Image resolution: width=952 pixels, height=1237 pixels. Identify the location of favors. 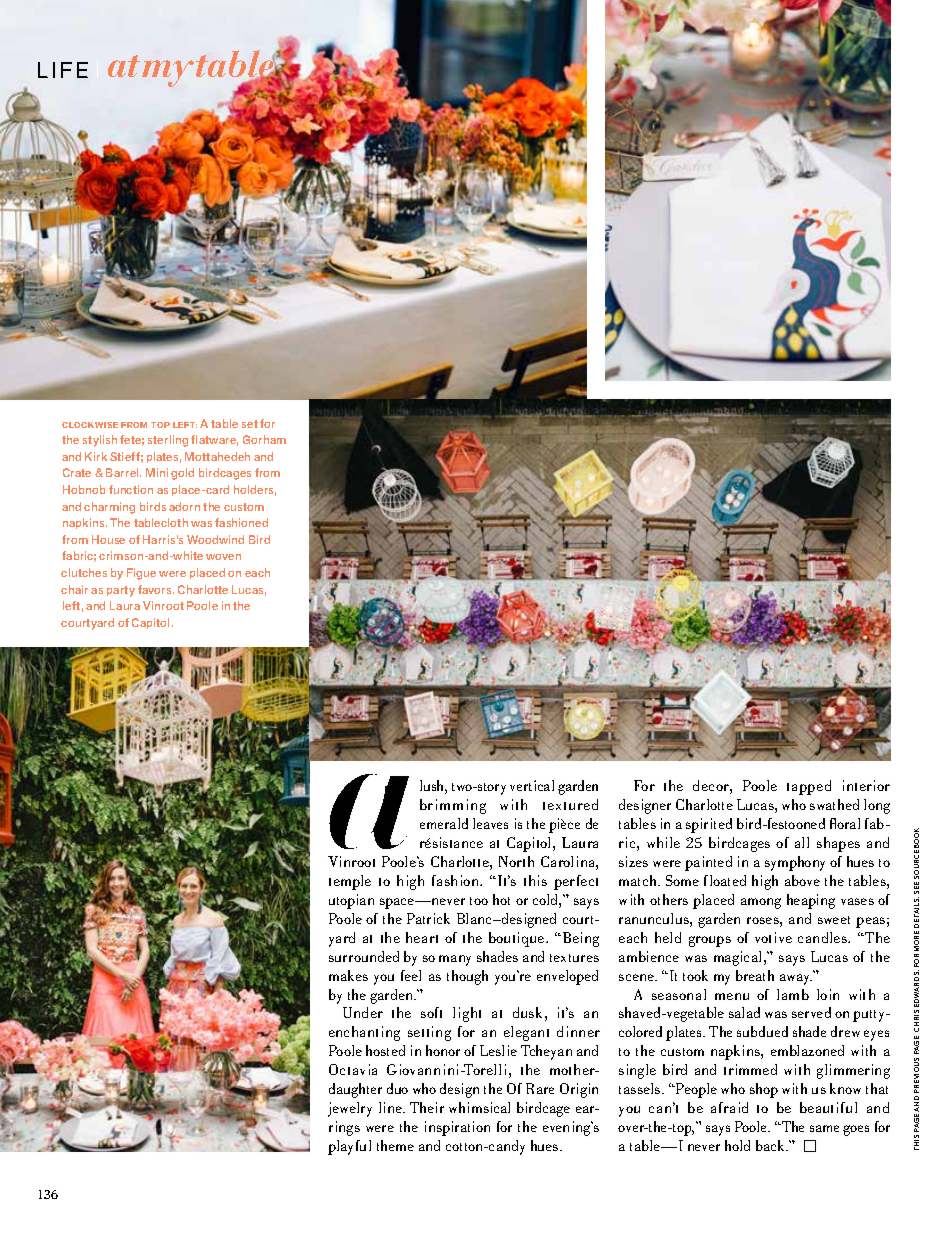
(156, 589).
